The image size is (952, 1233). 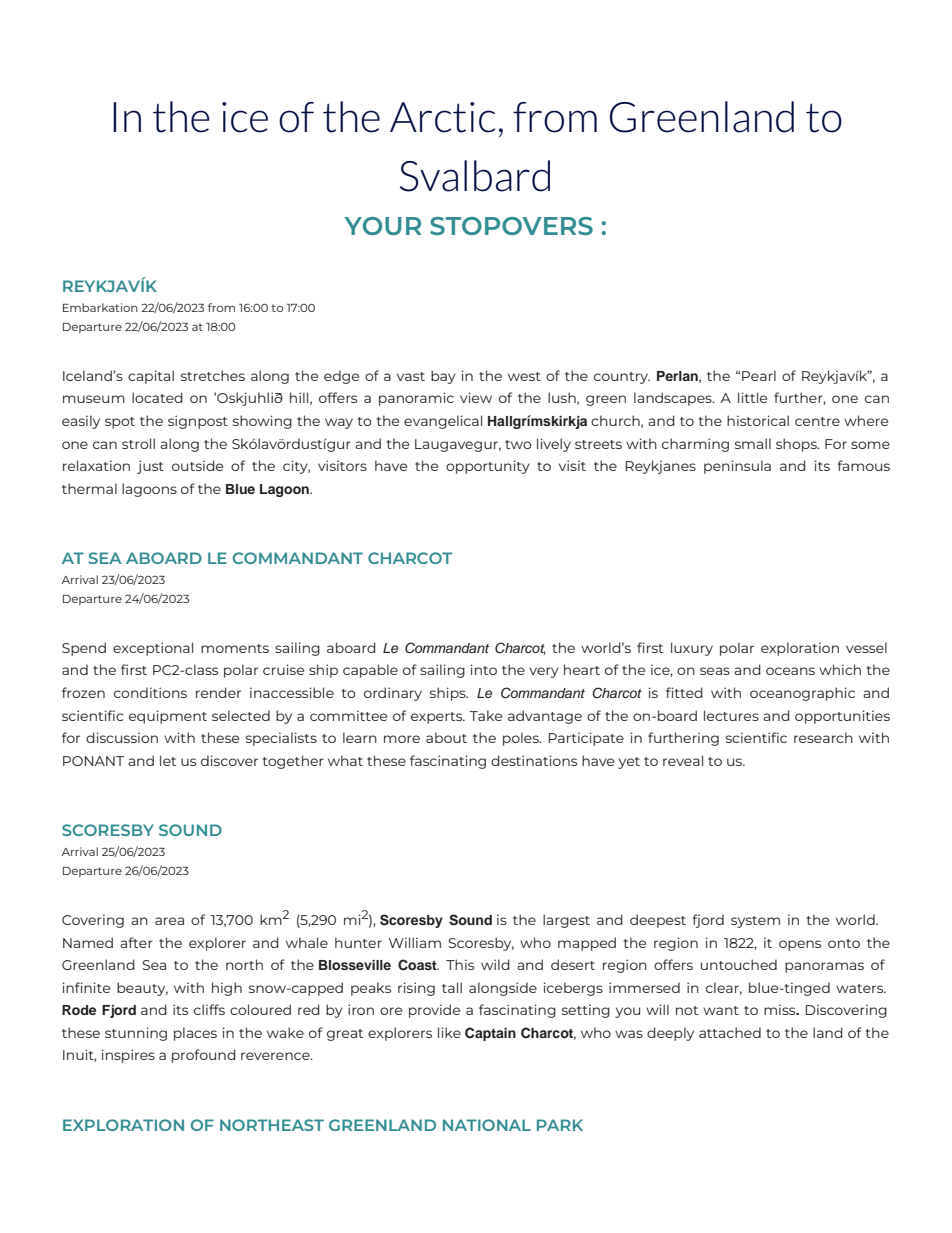 What do you see at coordinates (534, 760) in the document?
I see `destinations` at bounding box center [534, 760].
